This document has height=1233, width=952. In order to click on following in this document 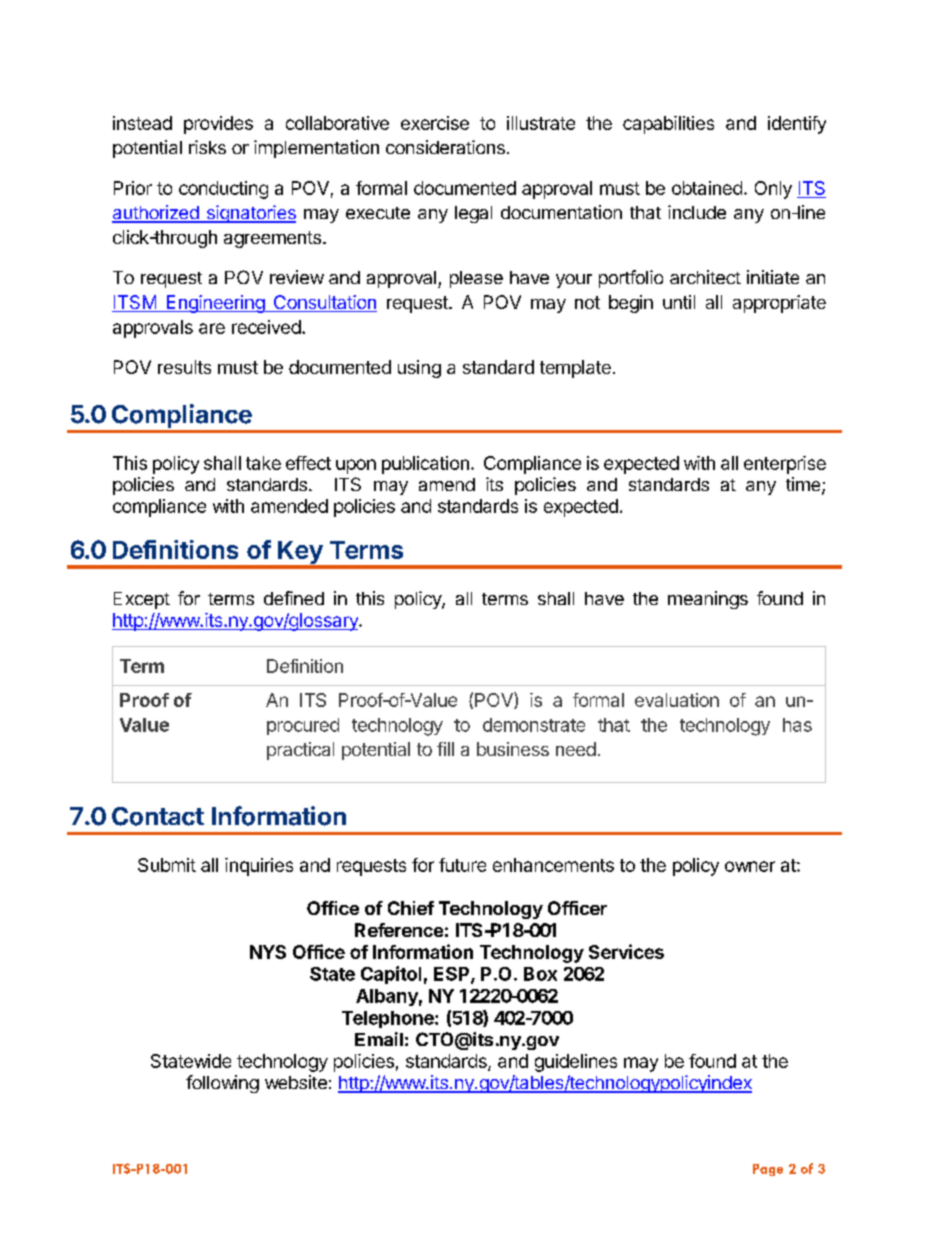, I will do `click(222, 1084)`.
